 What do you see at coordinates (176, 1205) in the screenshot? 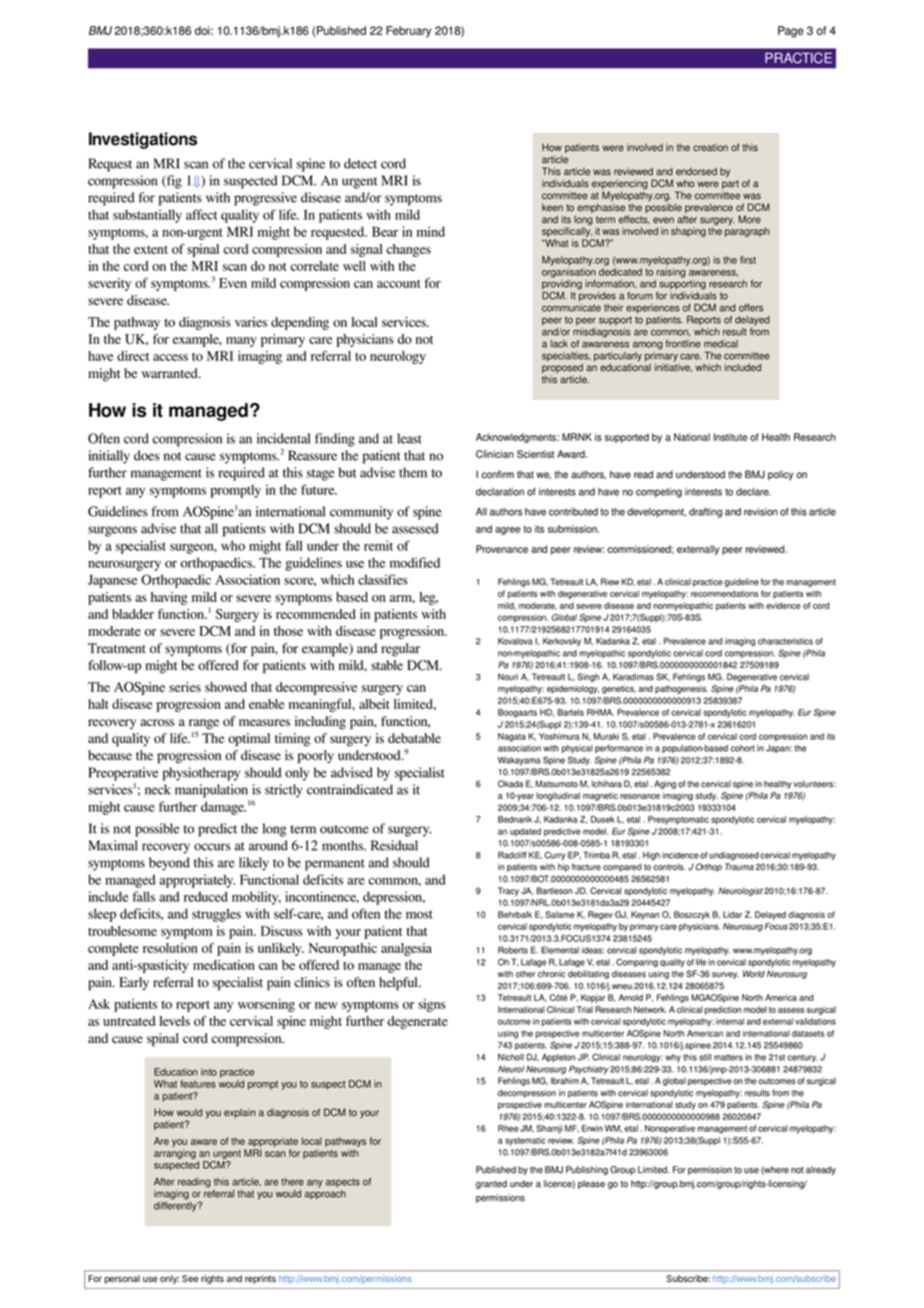
I see `differently` at bounding box center [176, 1205].
